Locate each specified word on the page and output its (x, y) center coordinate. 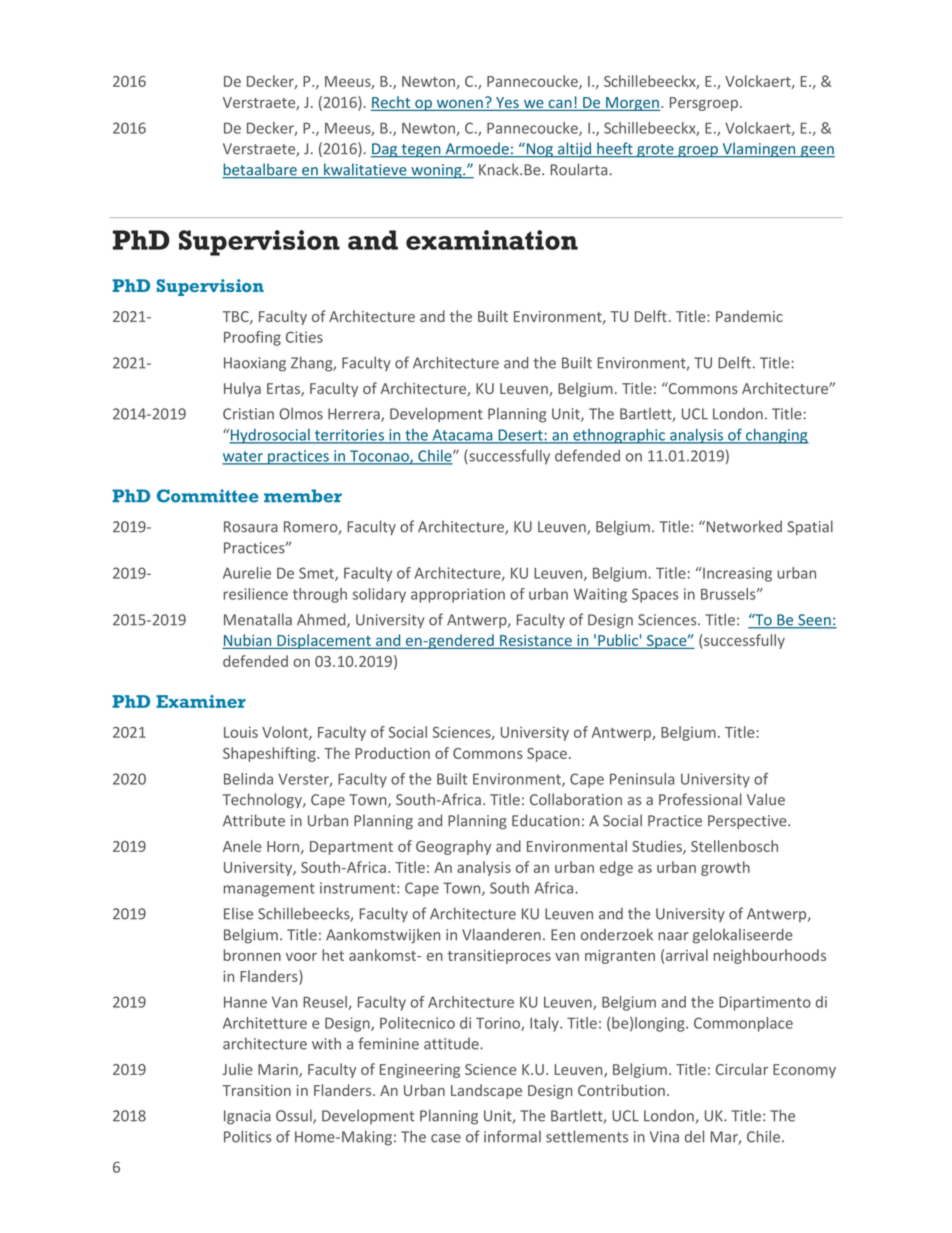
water (243, 457)
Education (546, 820)
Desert (520, 436)
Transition (256, 1090)
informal (512, 1136)
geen (817, 152)
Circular (742, 1069)
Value (766, 799)
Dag (385, 150)
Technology (263, 800)
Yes (507, 102)
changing (776, 436)
